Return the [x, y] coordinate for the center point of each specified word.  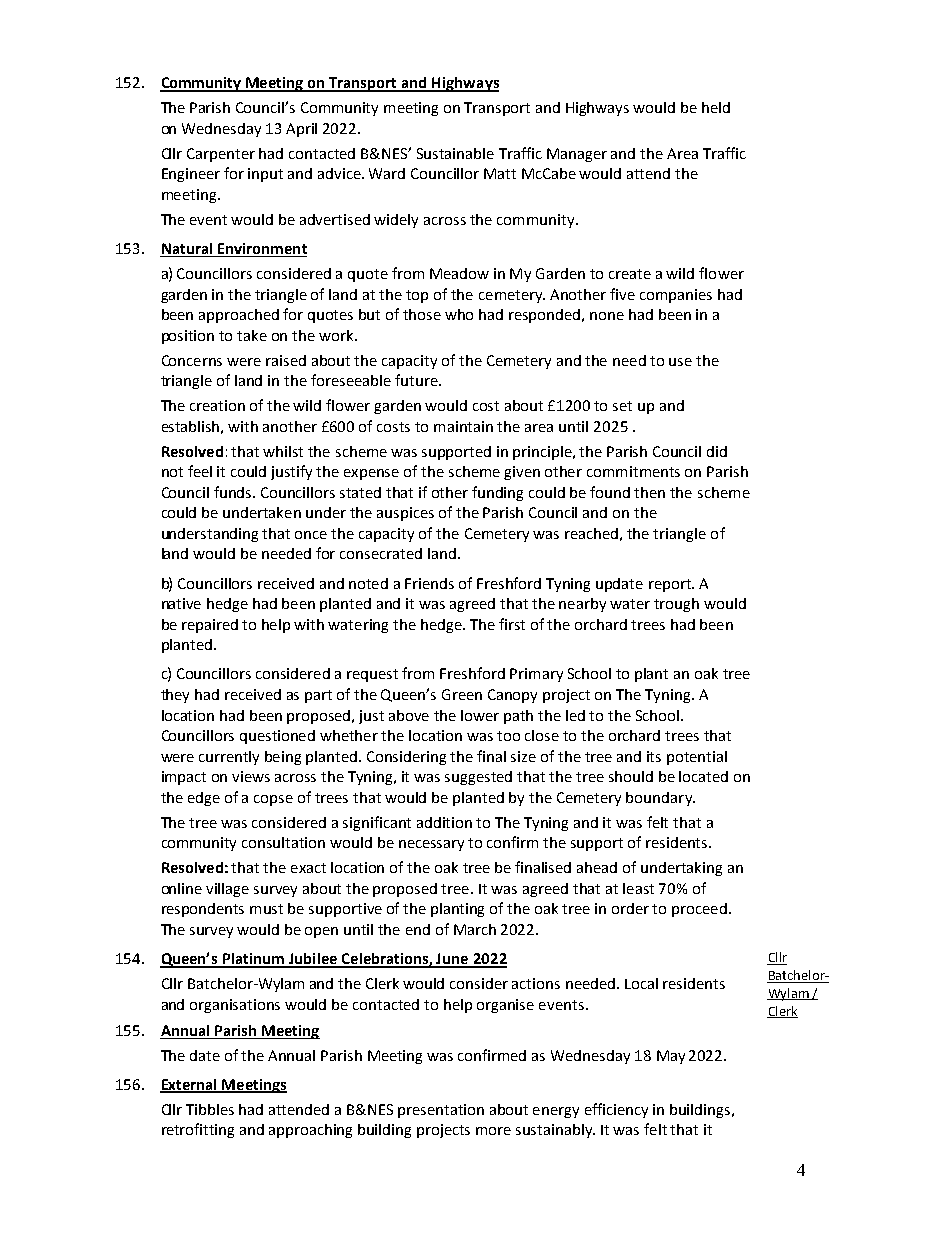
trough [676, 605]
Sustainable [455, 153]
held [716, 107]
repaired [210, 626]
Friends [429, 583]
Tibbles [210, 1109]
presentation [441, 1111]
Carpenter [221, 155]
